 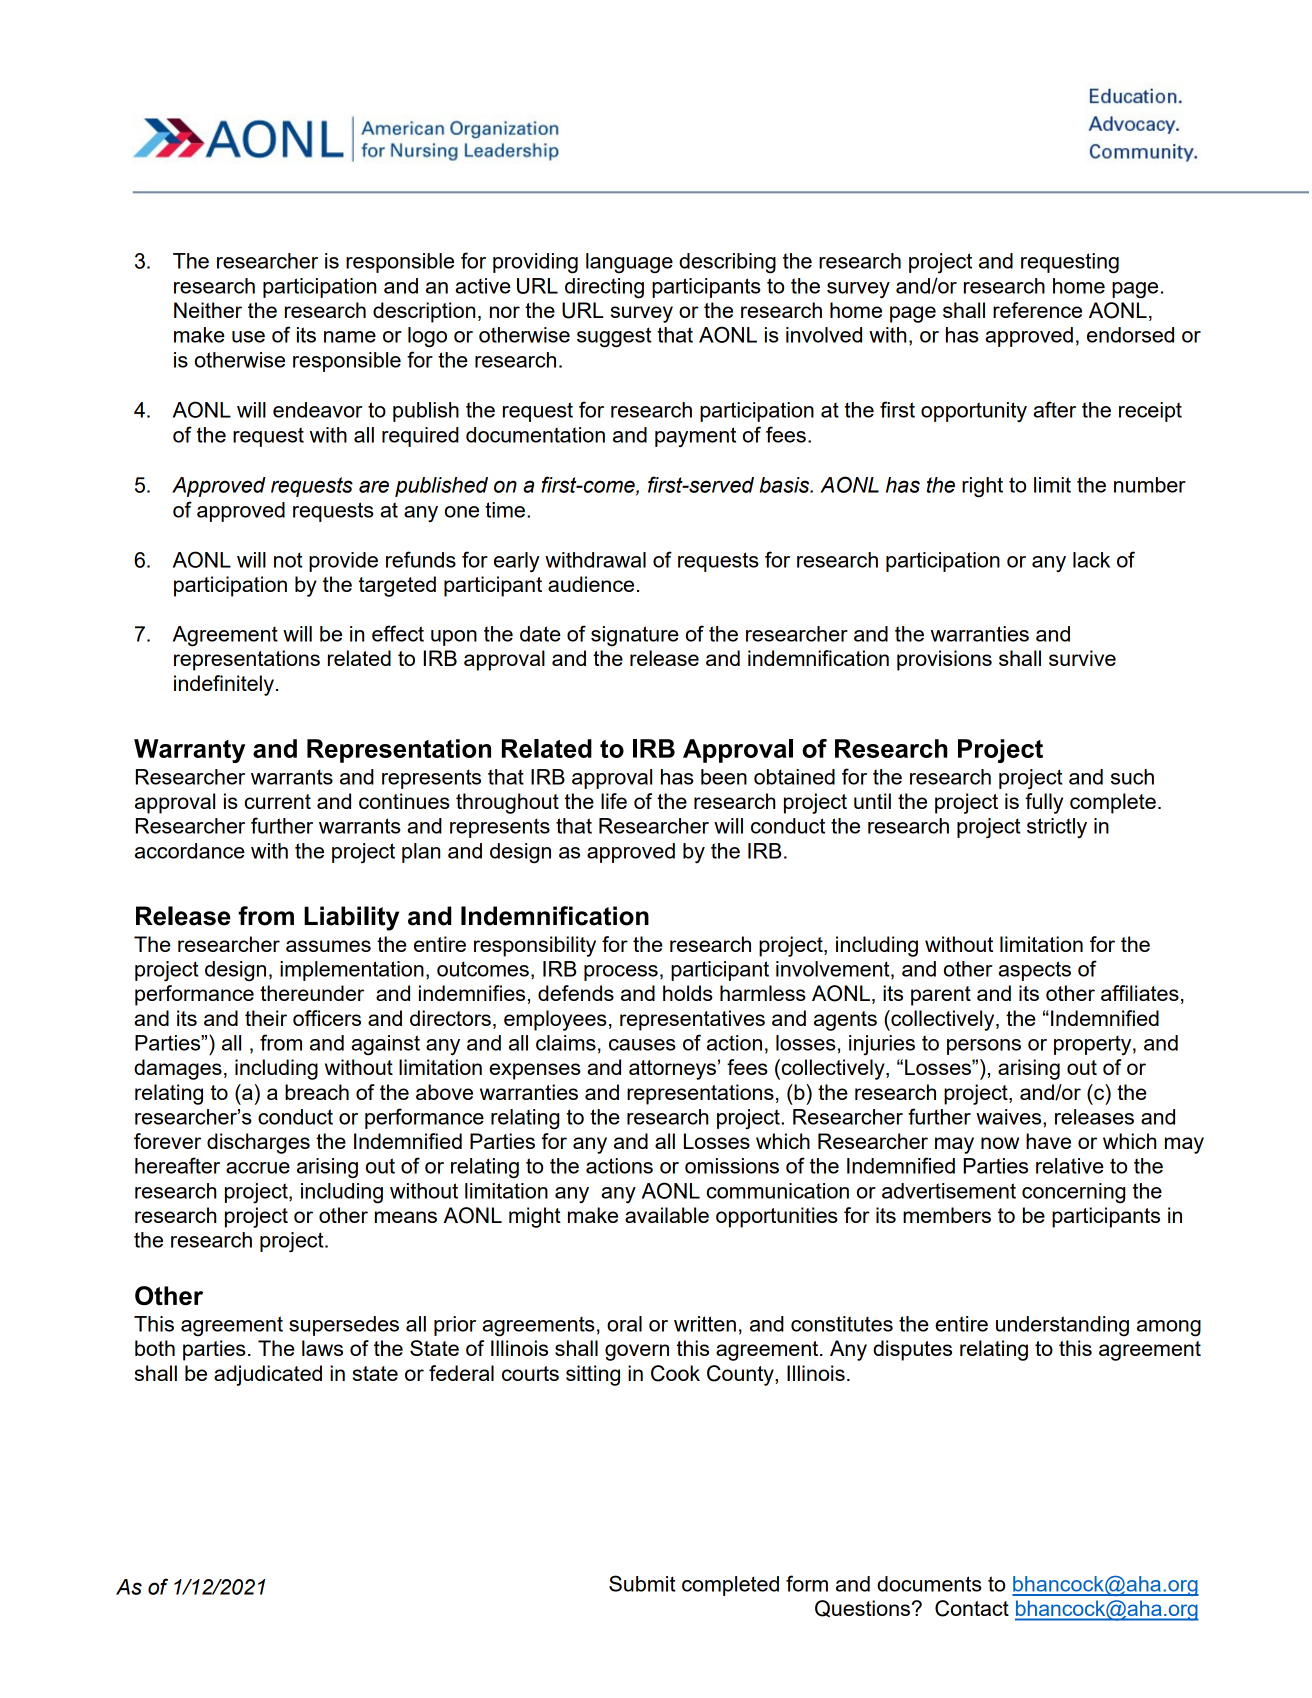 I want to click on have, so click(x=1048, y=1141).
